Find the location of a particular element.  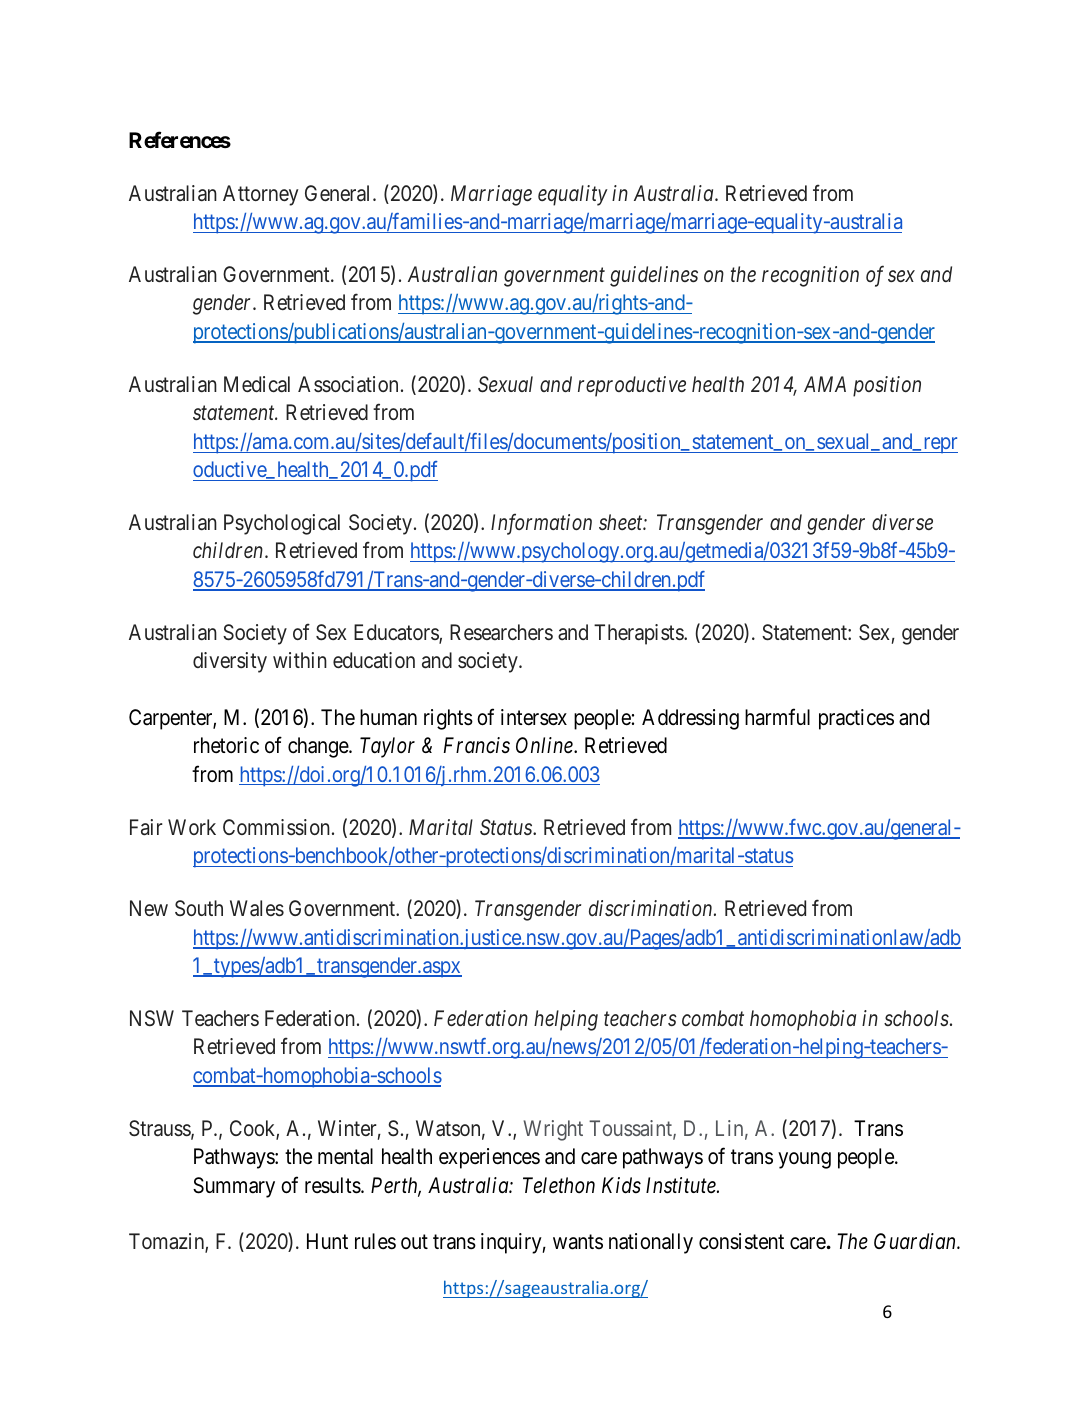

rhetoric is located at coordinates (226, 745).
